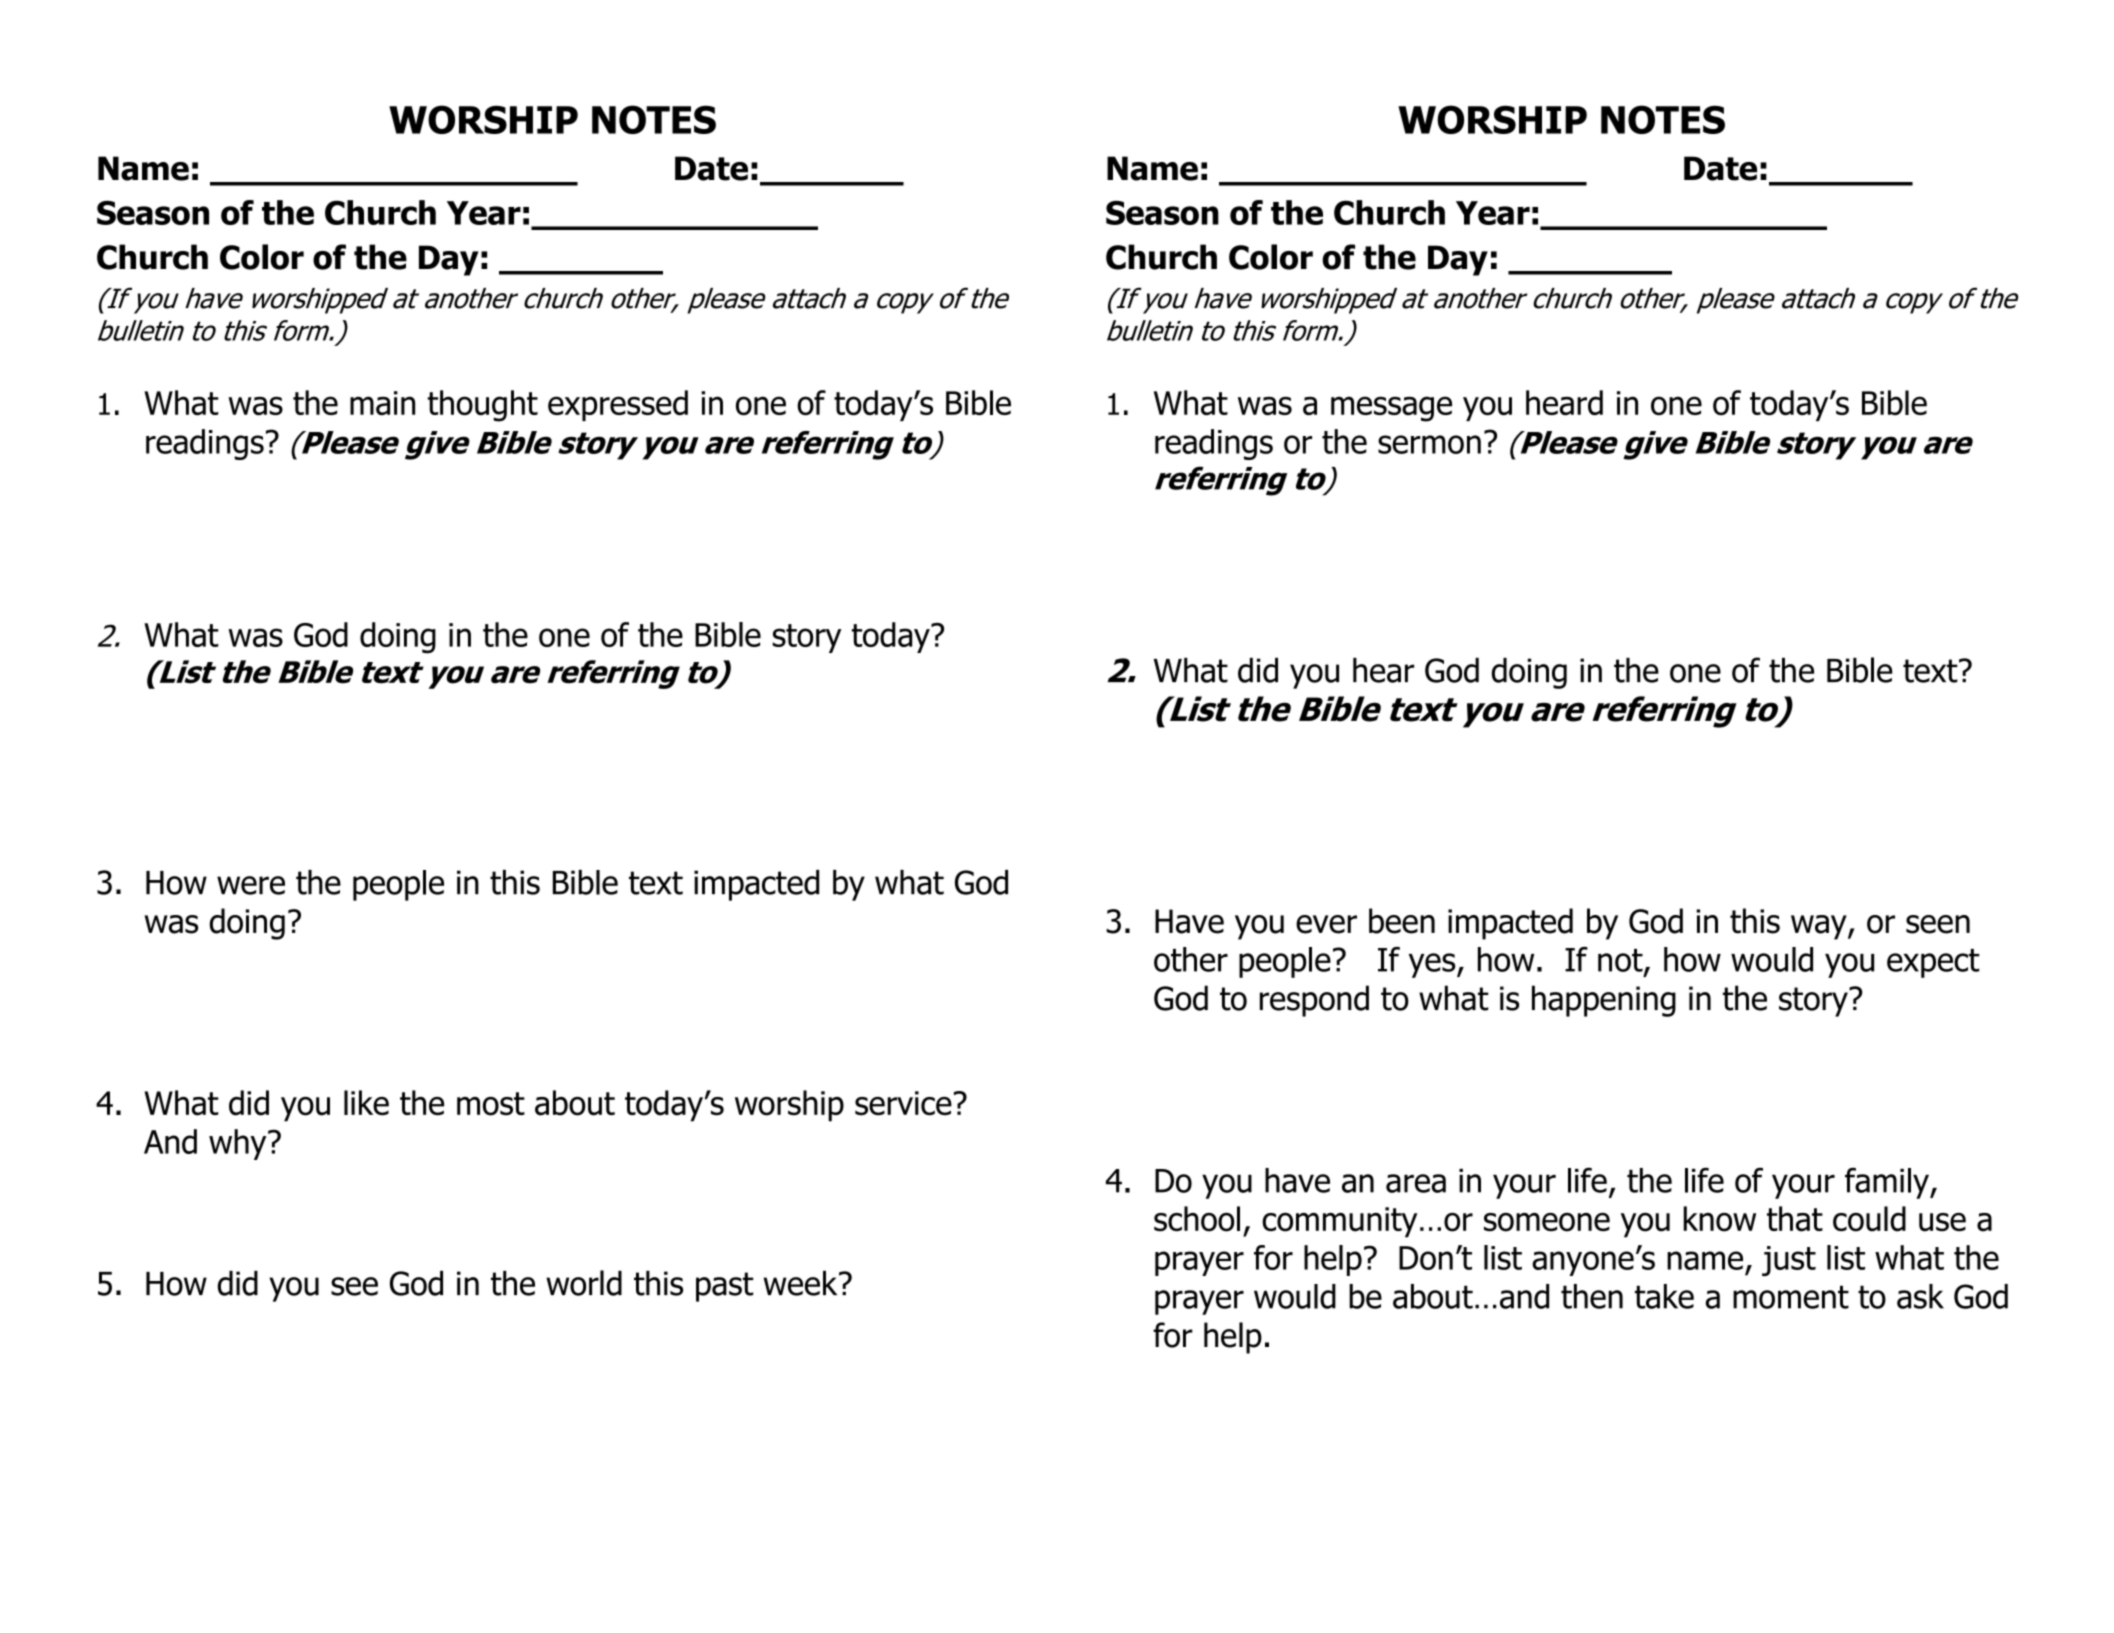  I want to click on way, so click(1820, 927).
